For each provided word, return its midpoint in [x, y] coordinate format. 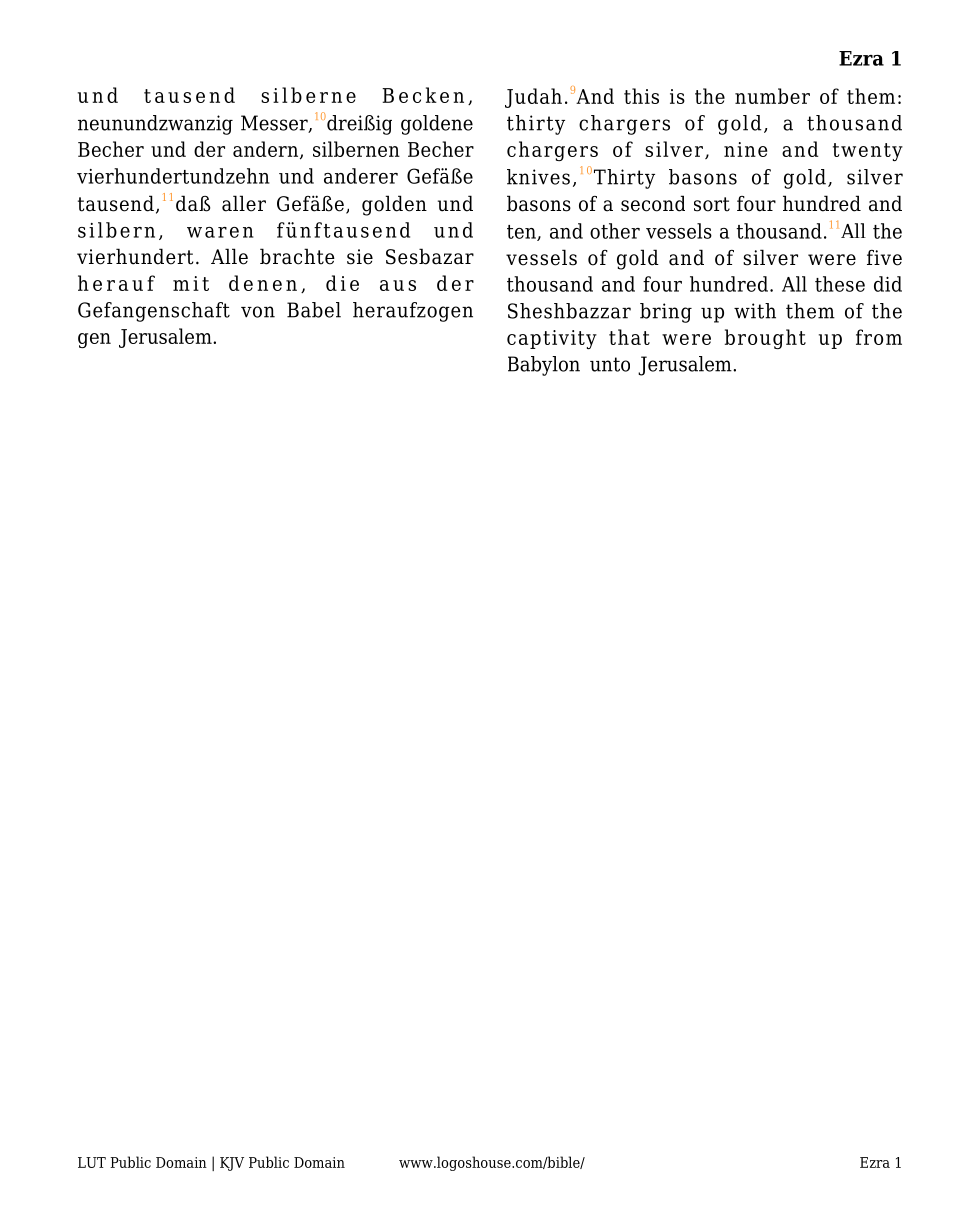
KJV [232, 1164]
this [641, 96]
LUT [92, 1162]
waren [220, 232]
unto [610, 364]
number [772, 96]
